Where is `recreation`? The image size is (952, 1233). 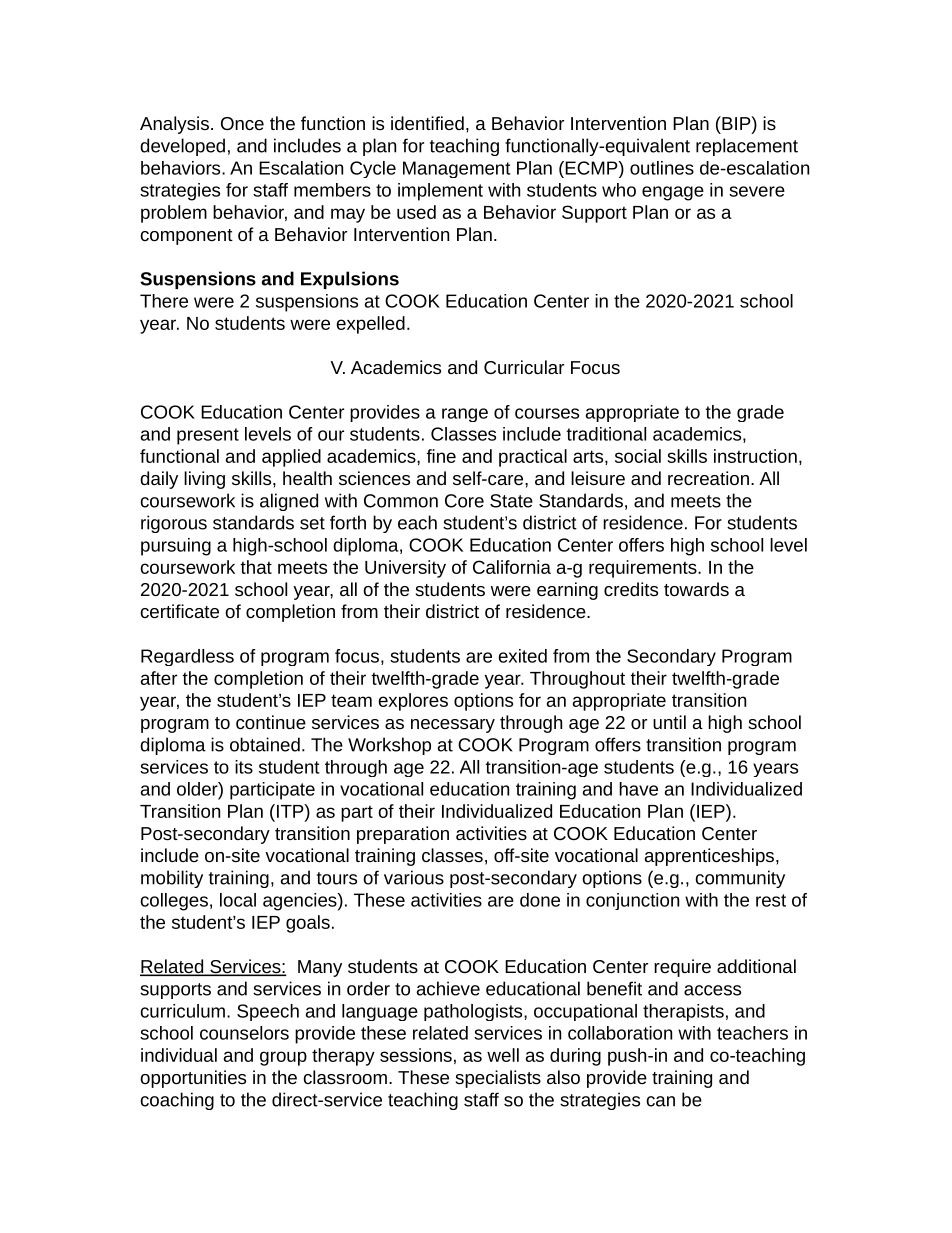
recreation is located at coordinates (708, 478).
